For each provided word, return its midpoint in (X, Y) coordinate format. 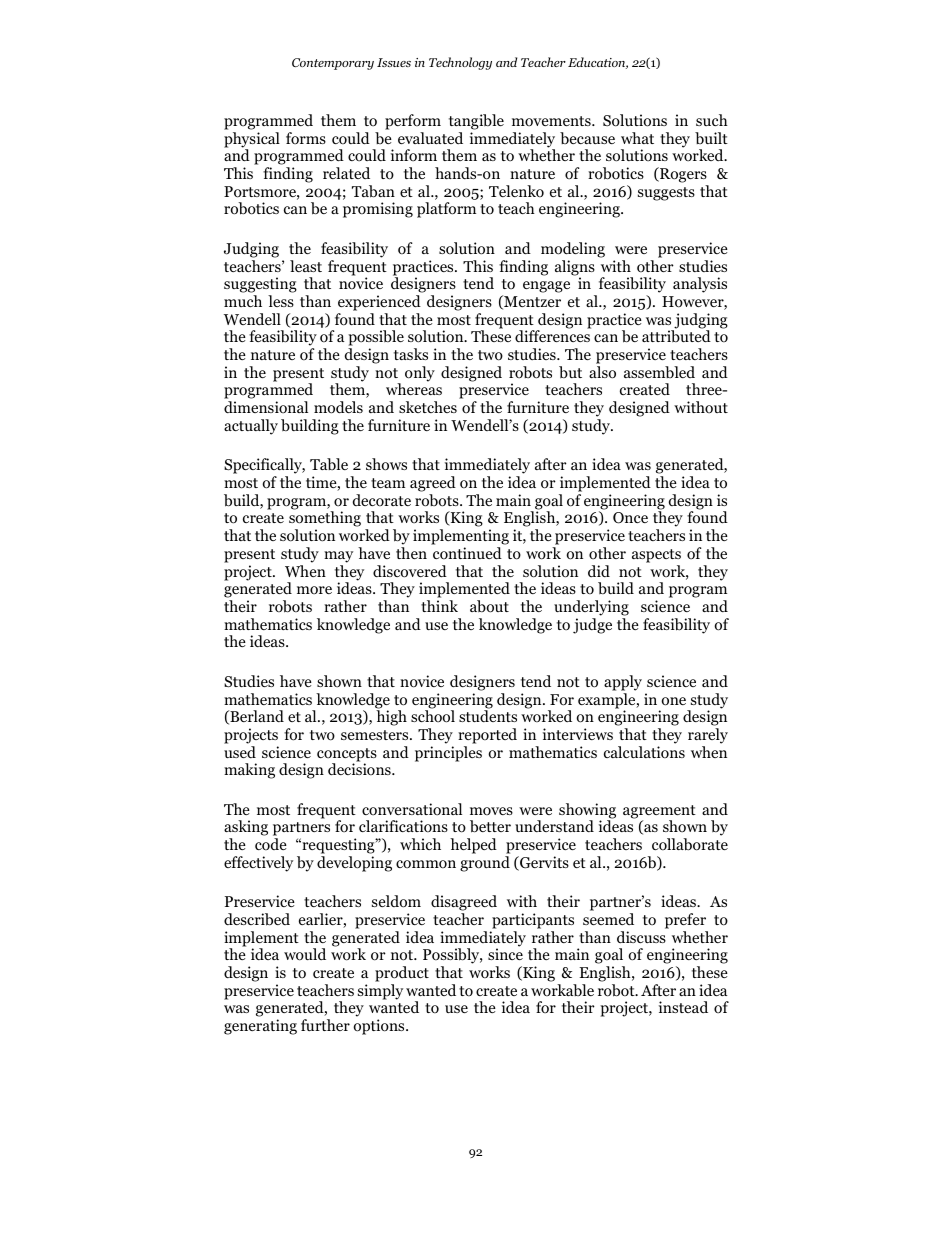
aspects (656, 556)
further (325, 1025)
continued (467, 553)
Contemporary (333, 64)
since (505, 954)
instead (683, 1007)
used (240, 752)
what (637, 138)
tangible (476, 122)
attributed (676, 336)
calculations (644, 752)
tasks (411, 354)
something (325, 520)
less (281, 301)
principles (448, 754)
